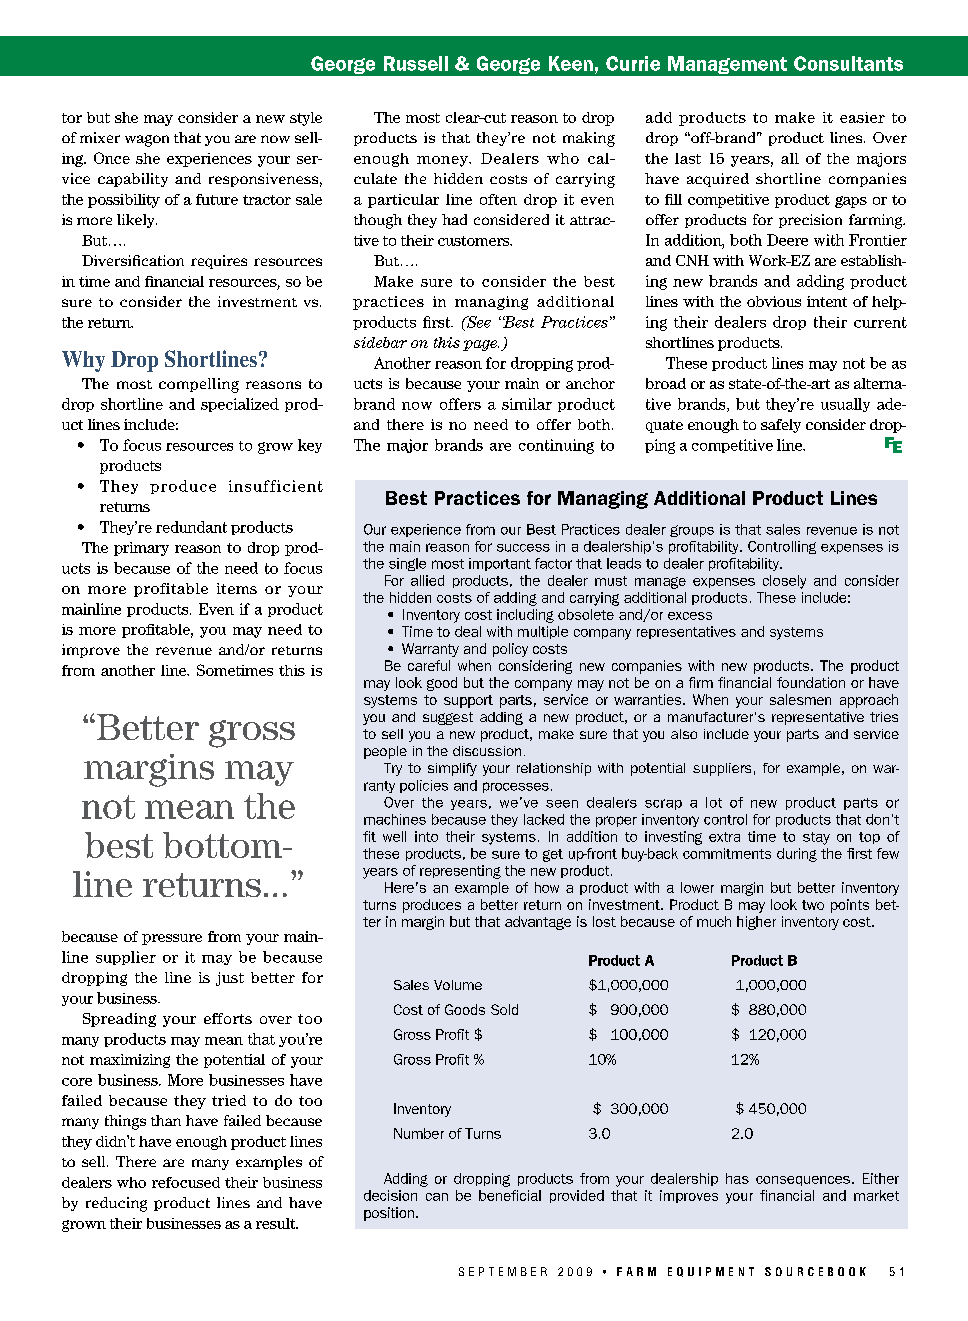 This screenshot has width=968, height=1321. What do you see at coordinates (116, 1204) in the screenshot?
I see `reducing` at bounding box center [116, 1204].
